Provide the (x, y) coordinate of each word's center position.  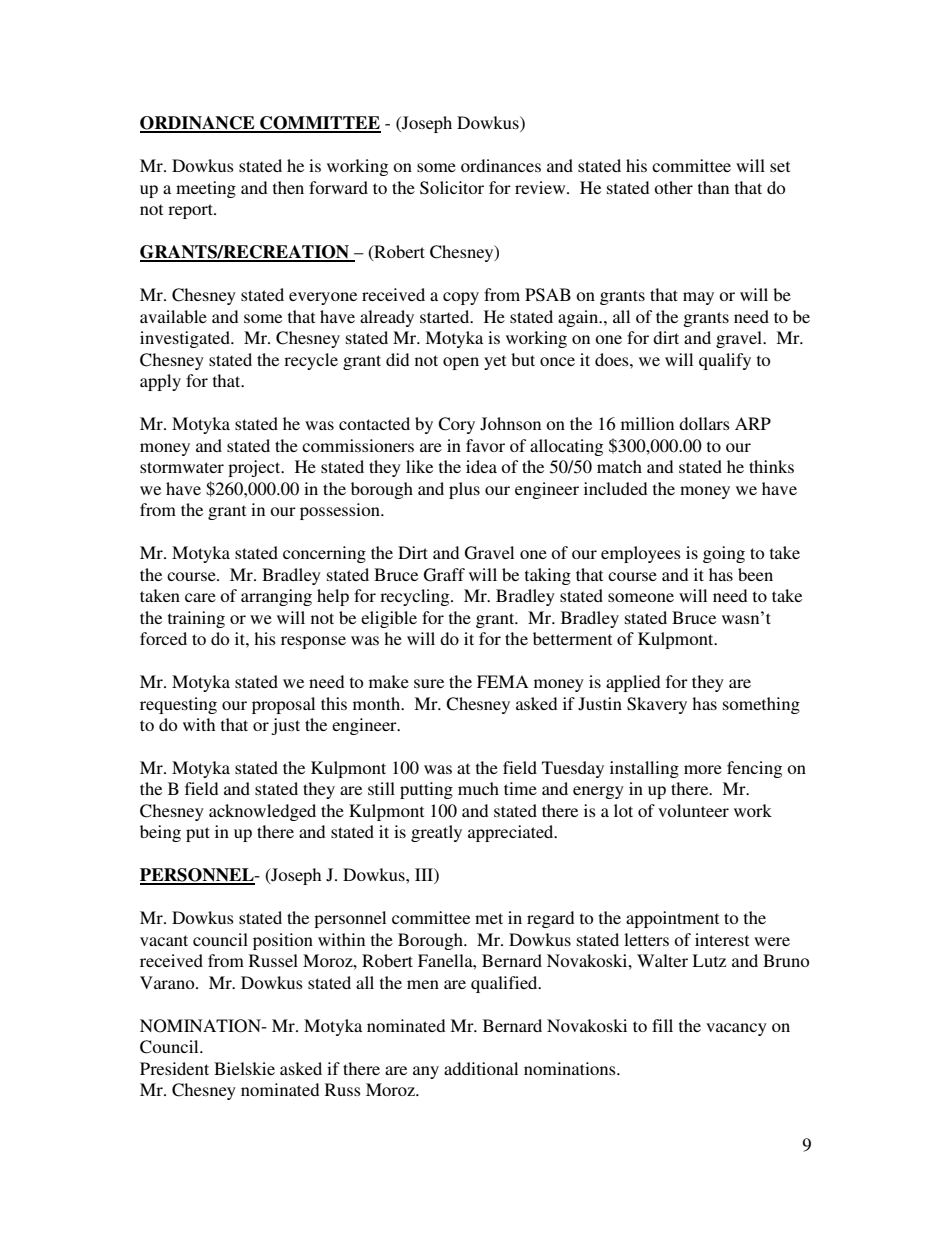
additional (481, 1068)
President (174, 1068)
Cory (456, 425)
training (196, 619)
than (713, 187)
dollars (704, 423)
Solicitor (452, 188)
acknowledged (262, 812)
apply (160, 382)
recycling (416, 597)
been (755, 574)
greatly (436, 833)
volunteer (693, 810)
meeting (206, 189)
